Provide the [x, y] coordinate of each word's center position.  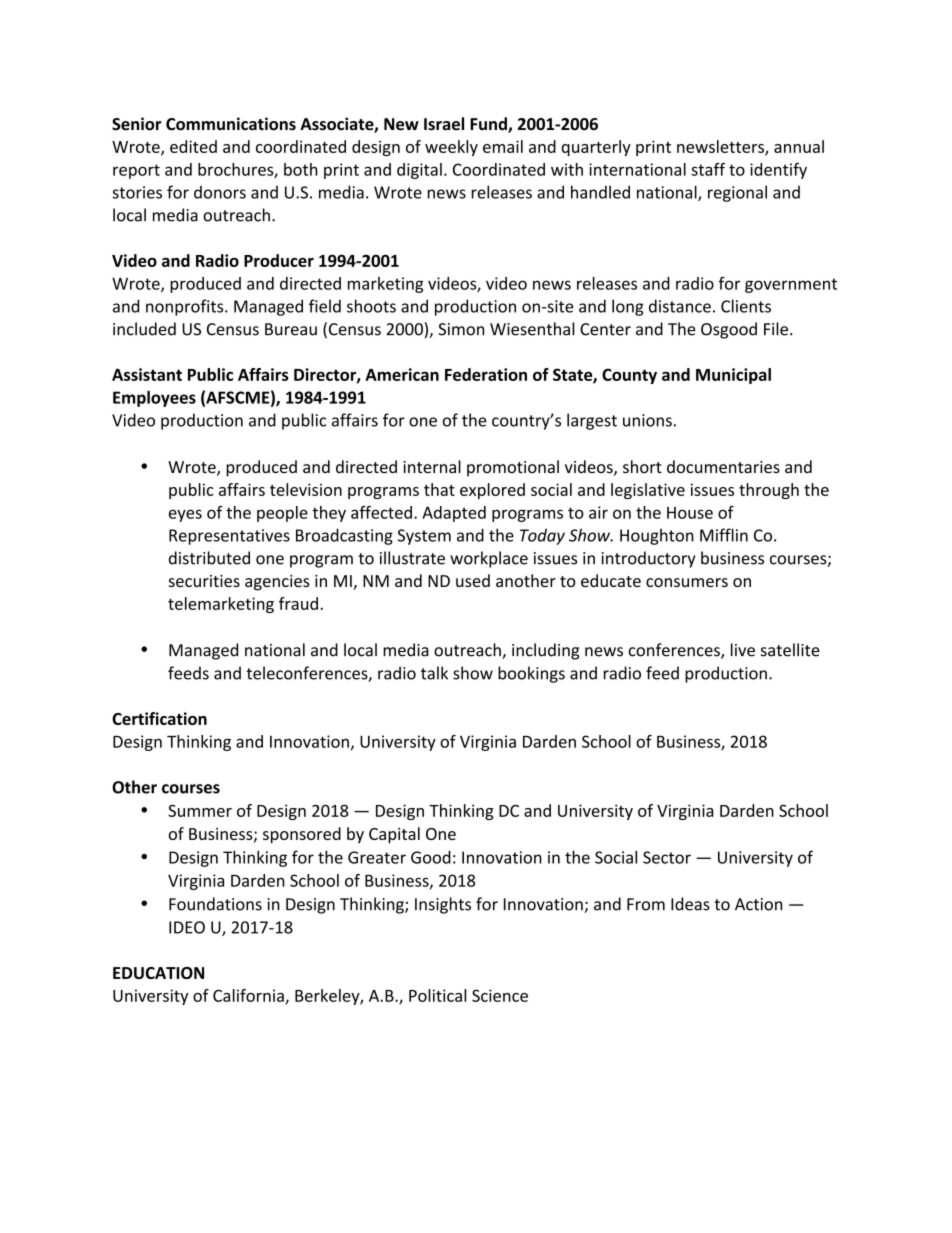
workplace [489, 559]
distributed [209, 558]
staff [708, 169]
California [249, 996]
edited [193, 146]
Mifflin [724, 535]
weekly [451, 148]
